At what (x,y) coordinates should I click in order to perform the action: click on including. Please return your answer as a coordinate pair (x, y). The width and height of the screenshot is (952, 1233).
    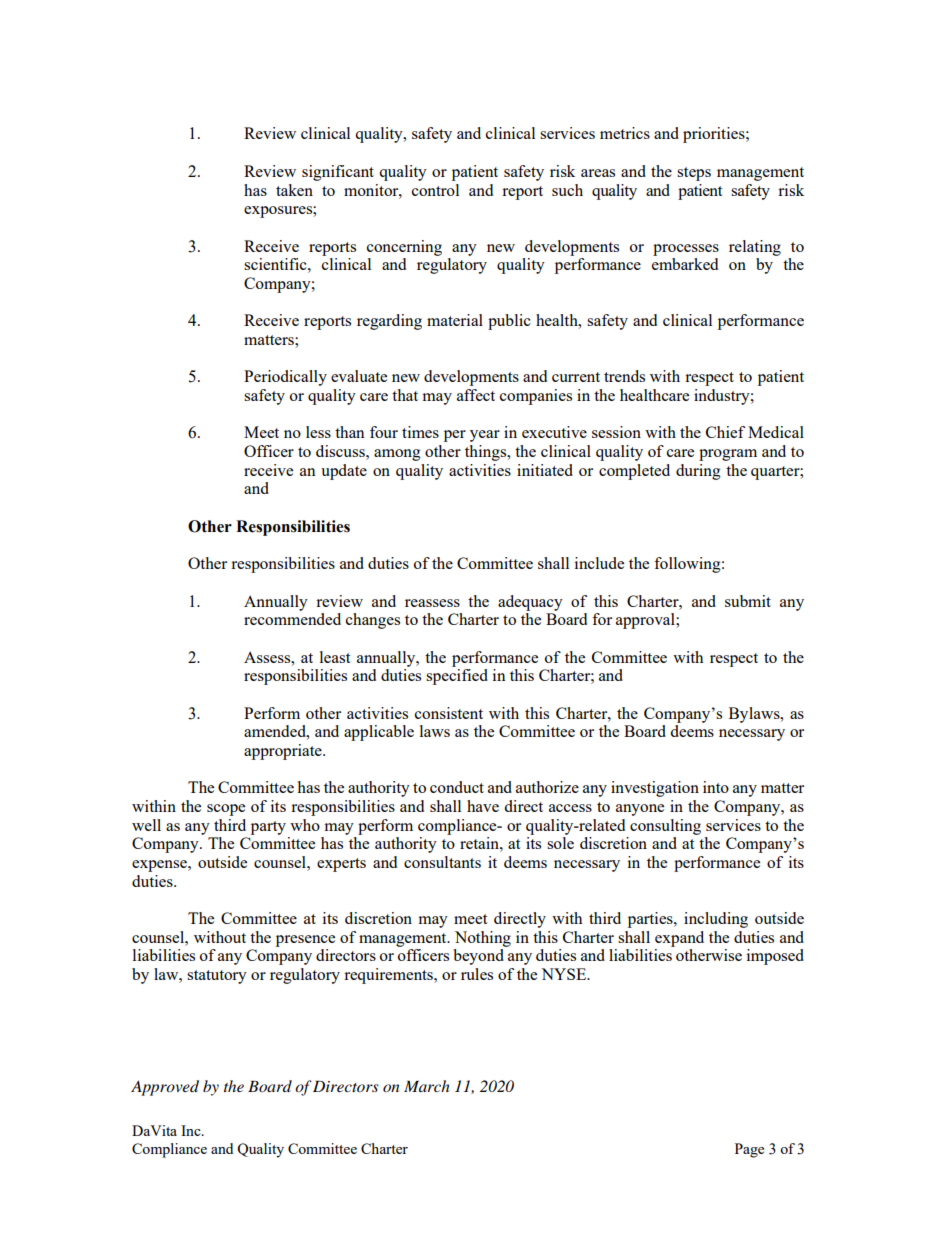
    Looking at the image, I should click on (716, 920).
